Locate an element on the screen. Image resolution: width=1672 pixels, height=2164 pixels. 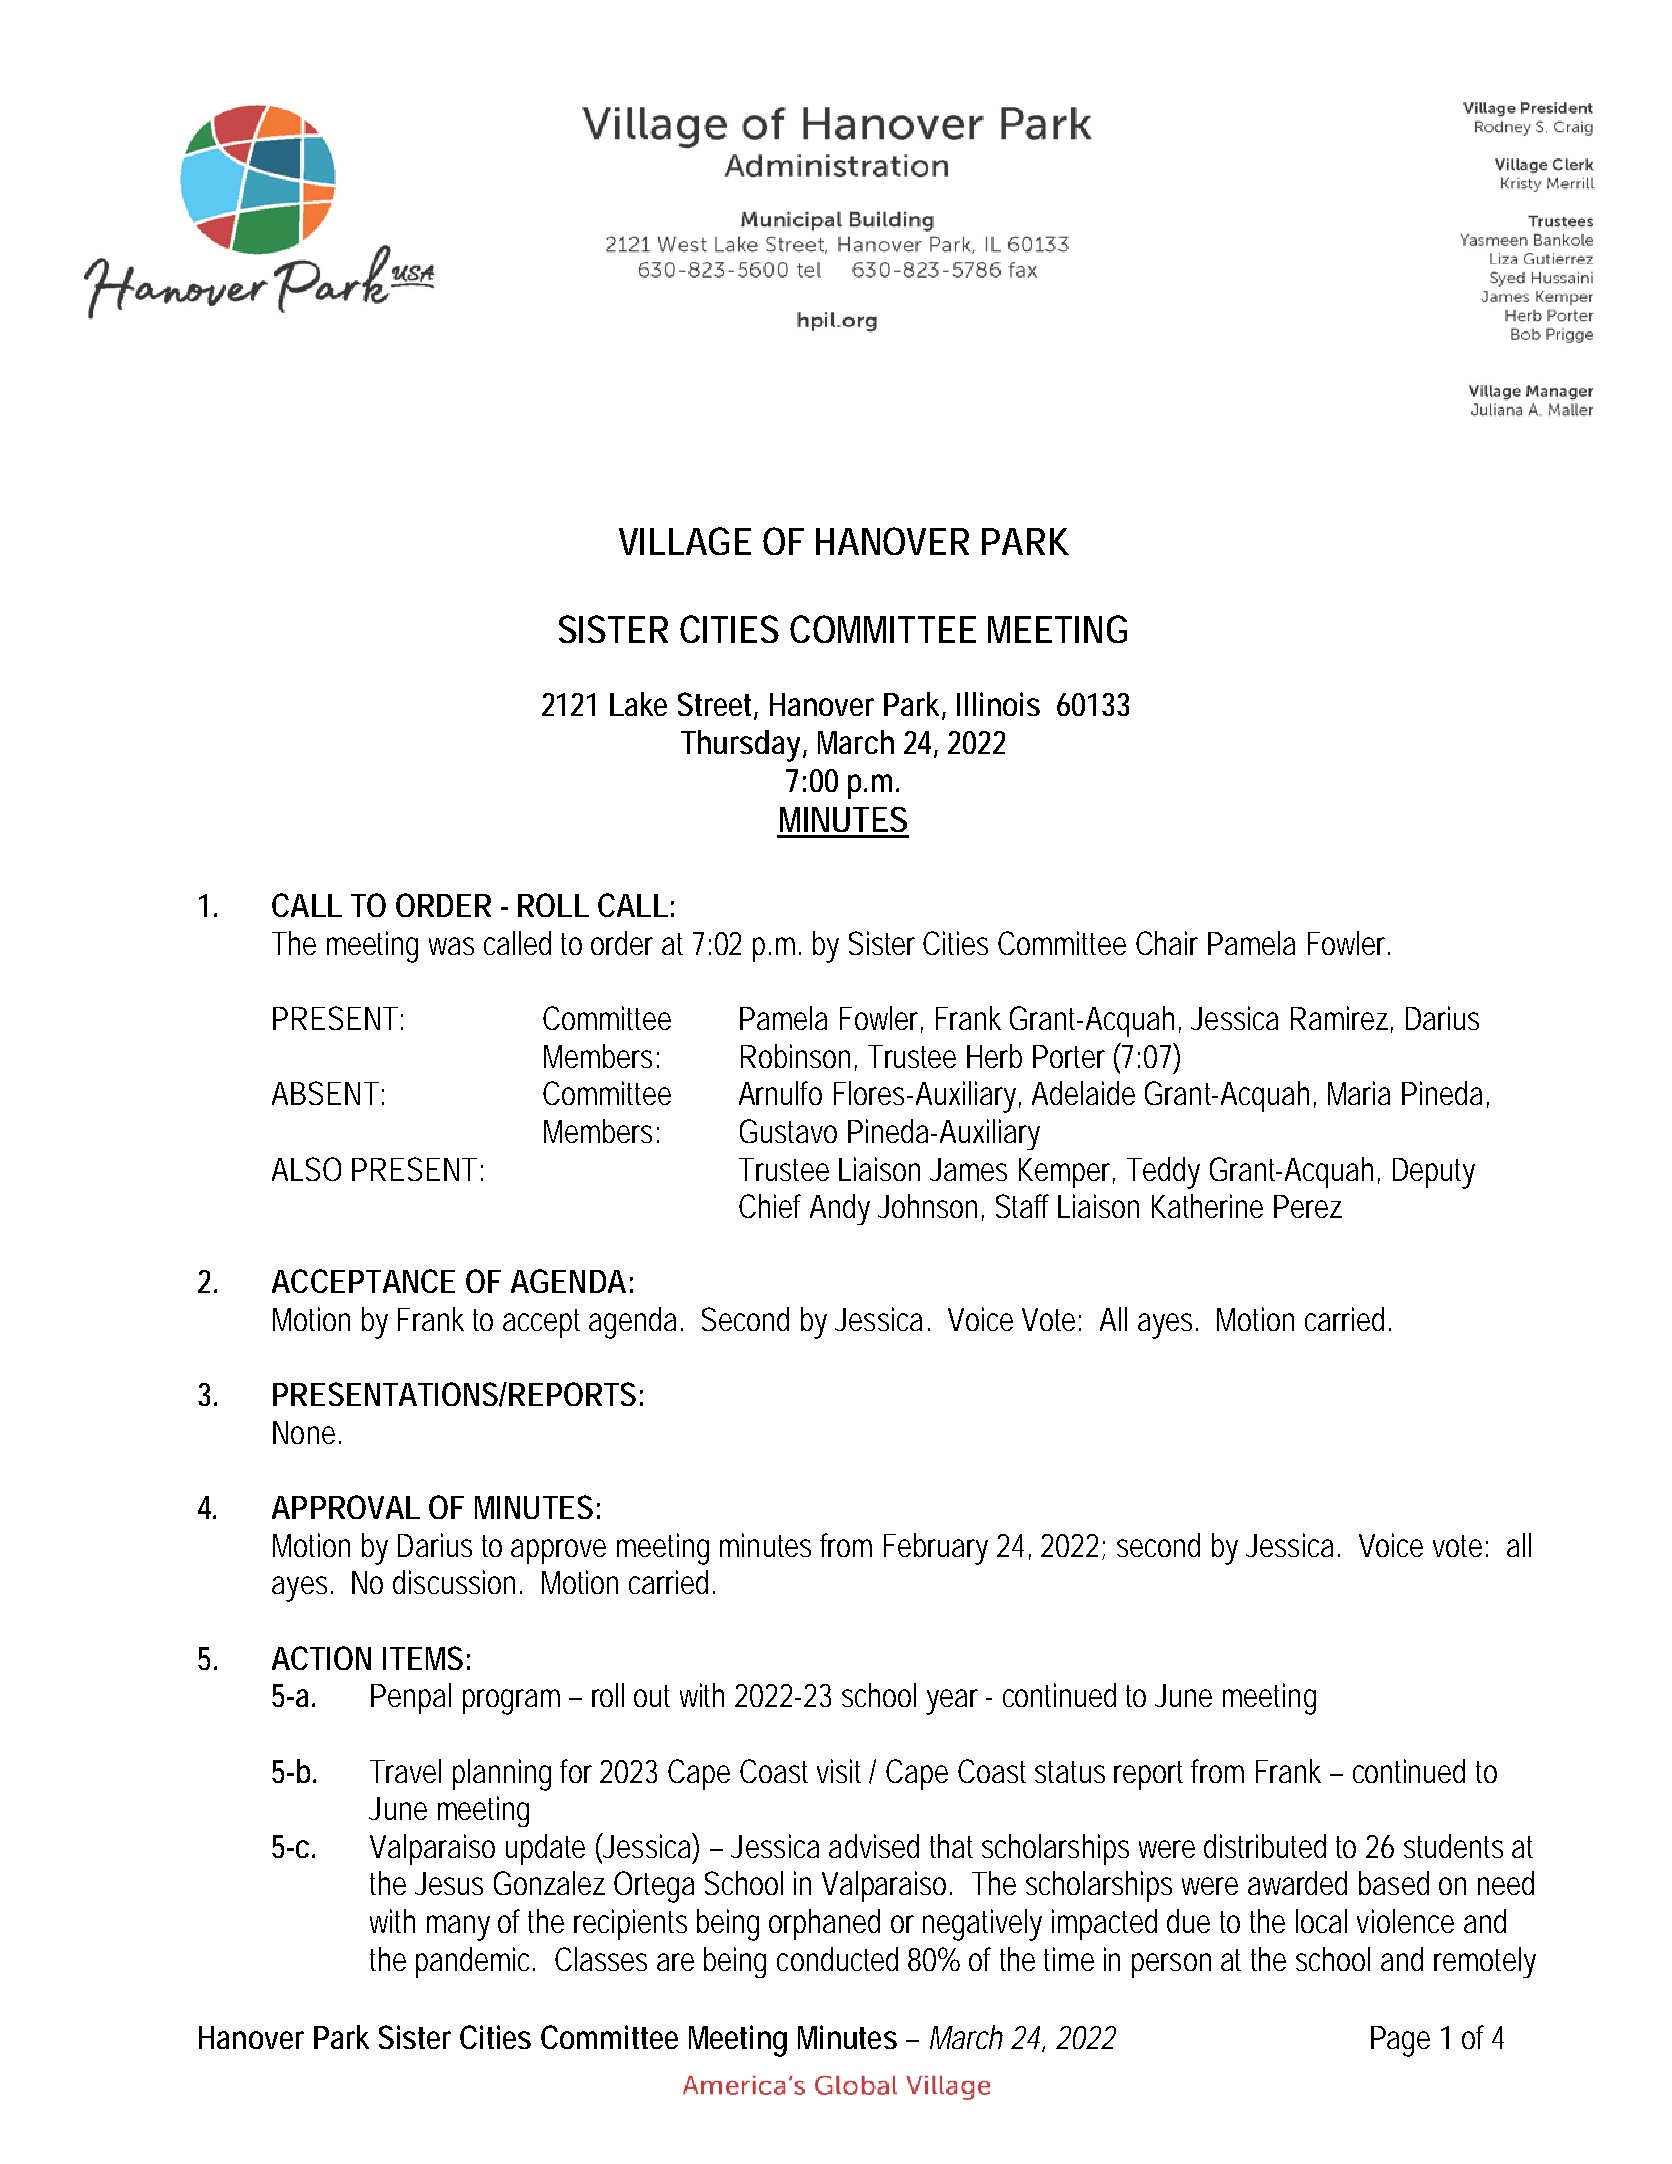
discussion is located at coordinates (454, 1582).
